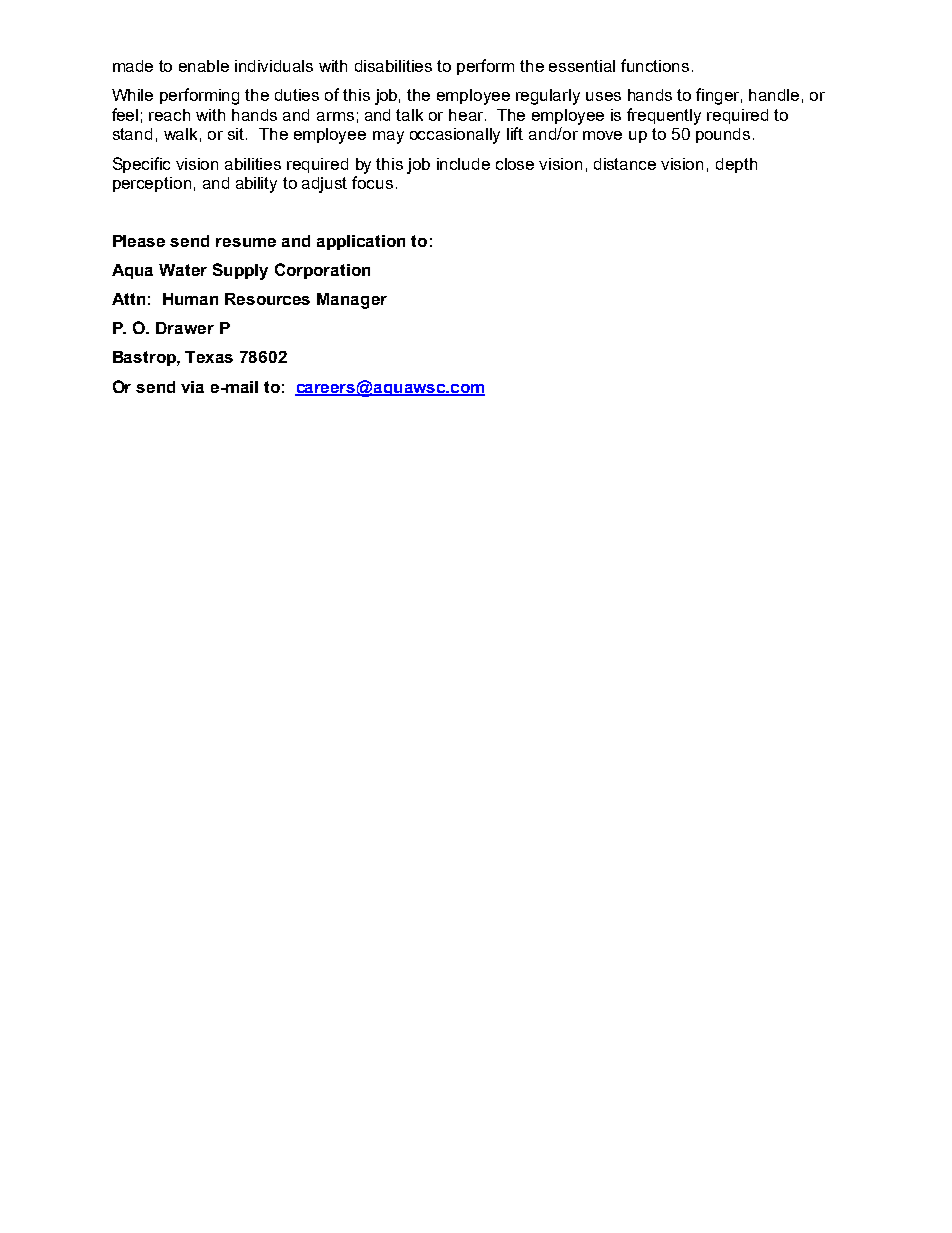  What do you see at coordinates (352, 301) in the page?
I see `Manager` at bounding box center [352, 301].
